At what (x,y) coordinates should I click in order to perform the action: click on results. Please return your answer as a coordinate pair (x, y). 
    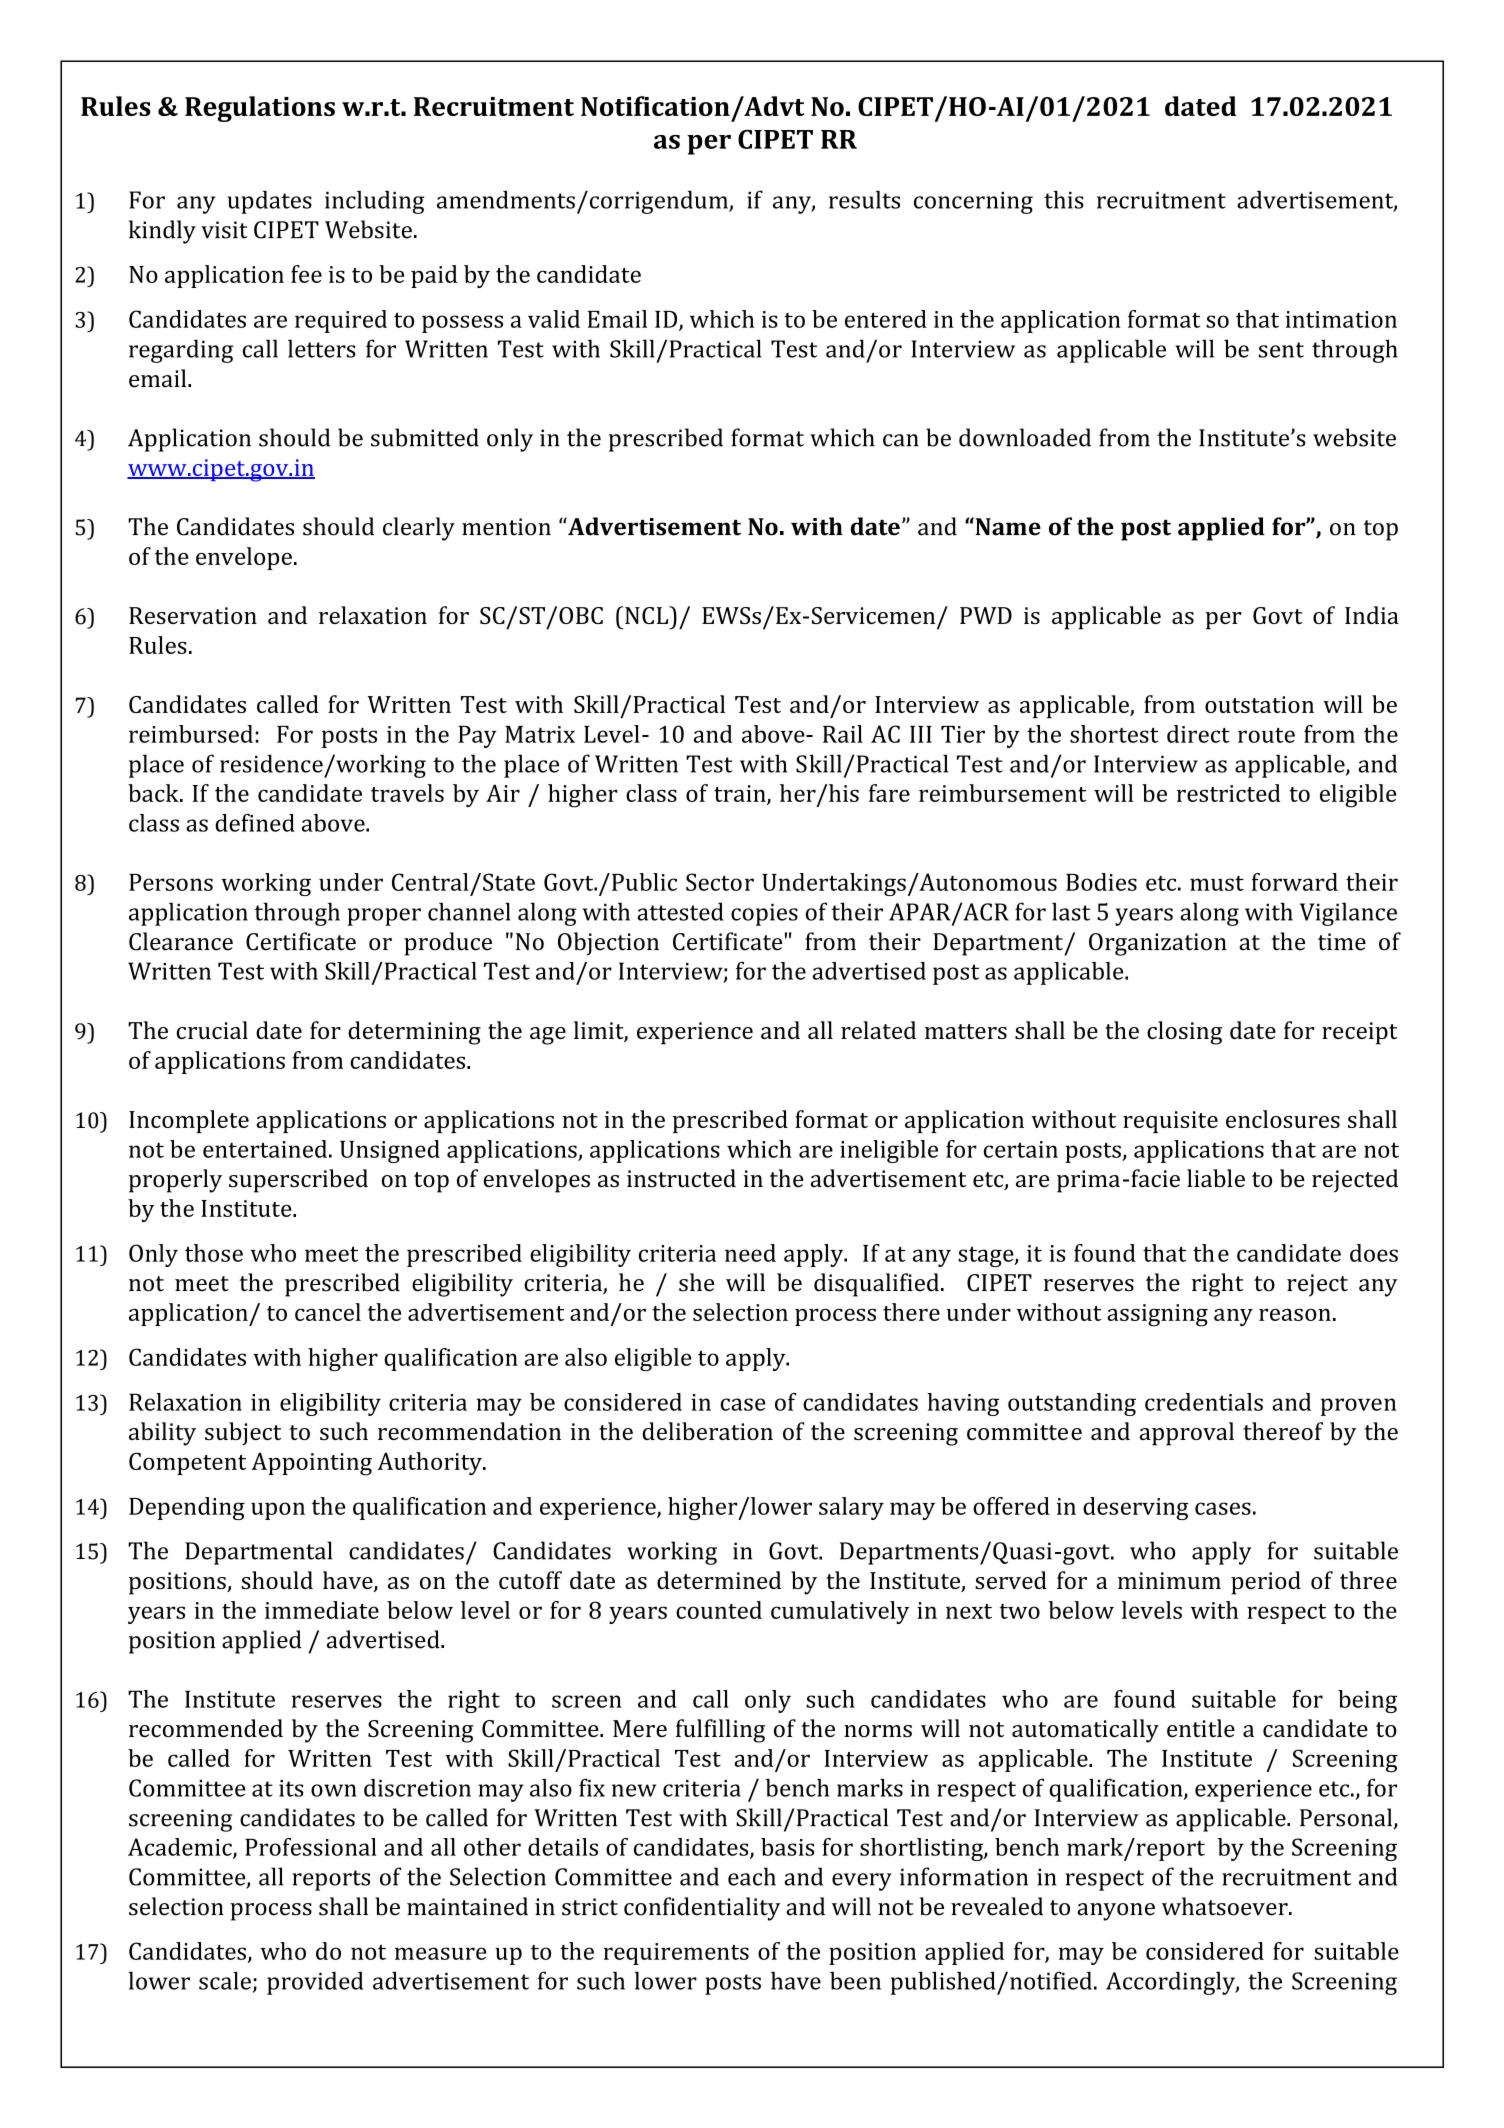
    Looking at the image, I should click on (864, 199).
